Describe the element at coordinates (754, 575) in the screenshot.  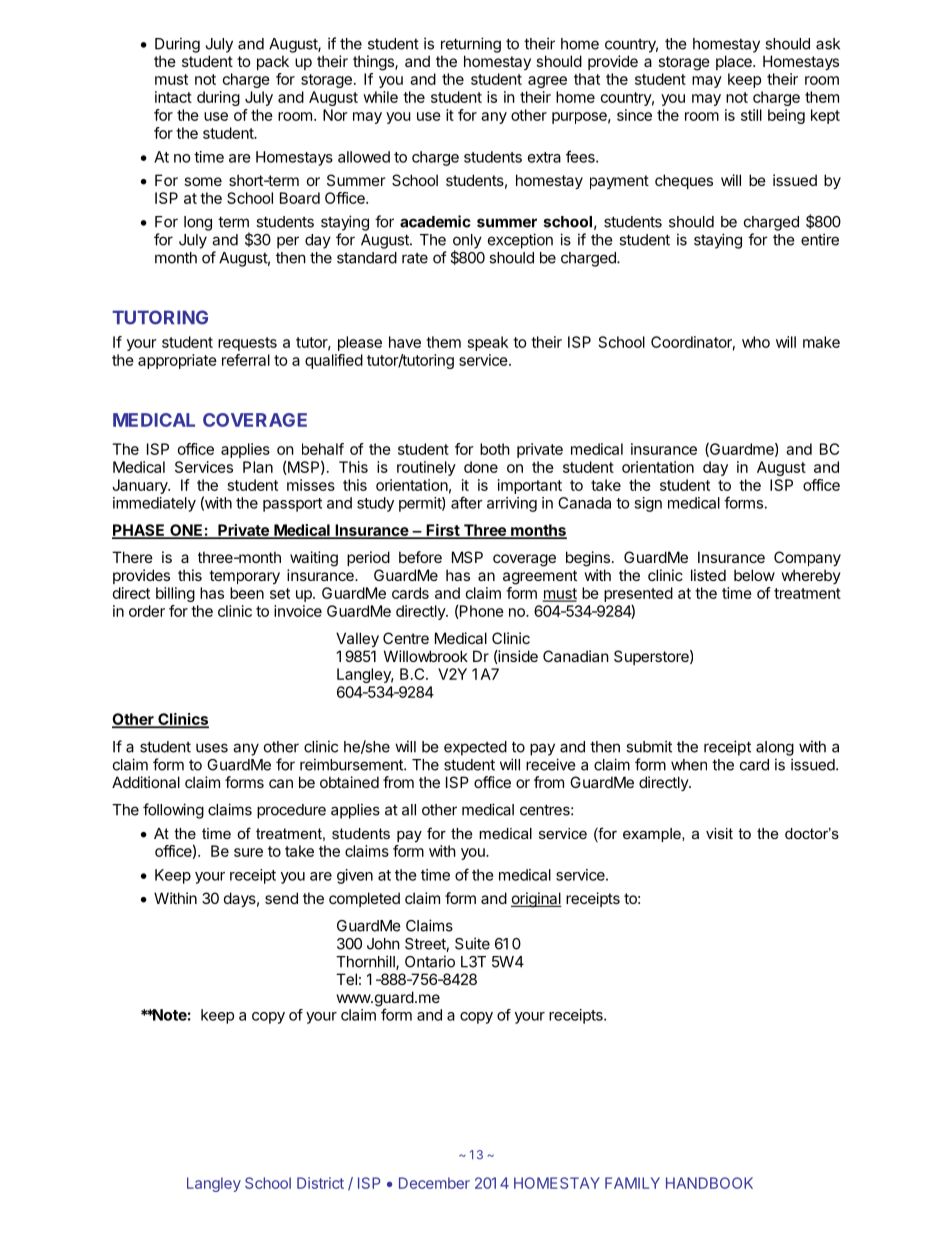
I see `below` at that location.
